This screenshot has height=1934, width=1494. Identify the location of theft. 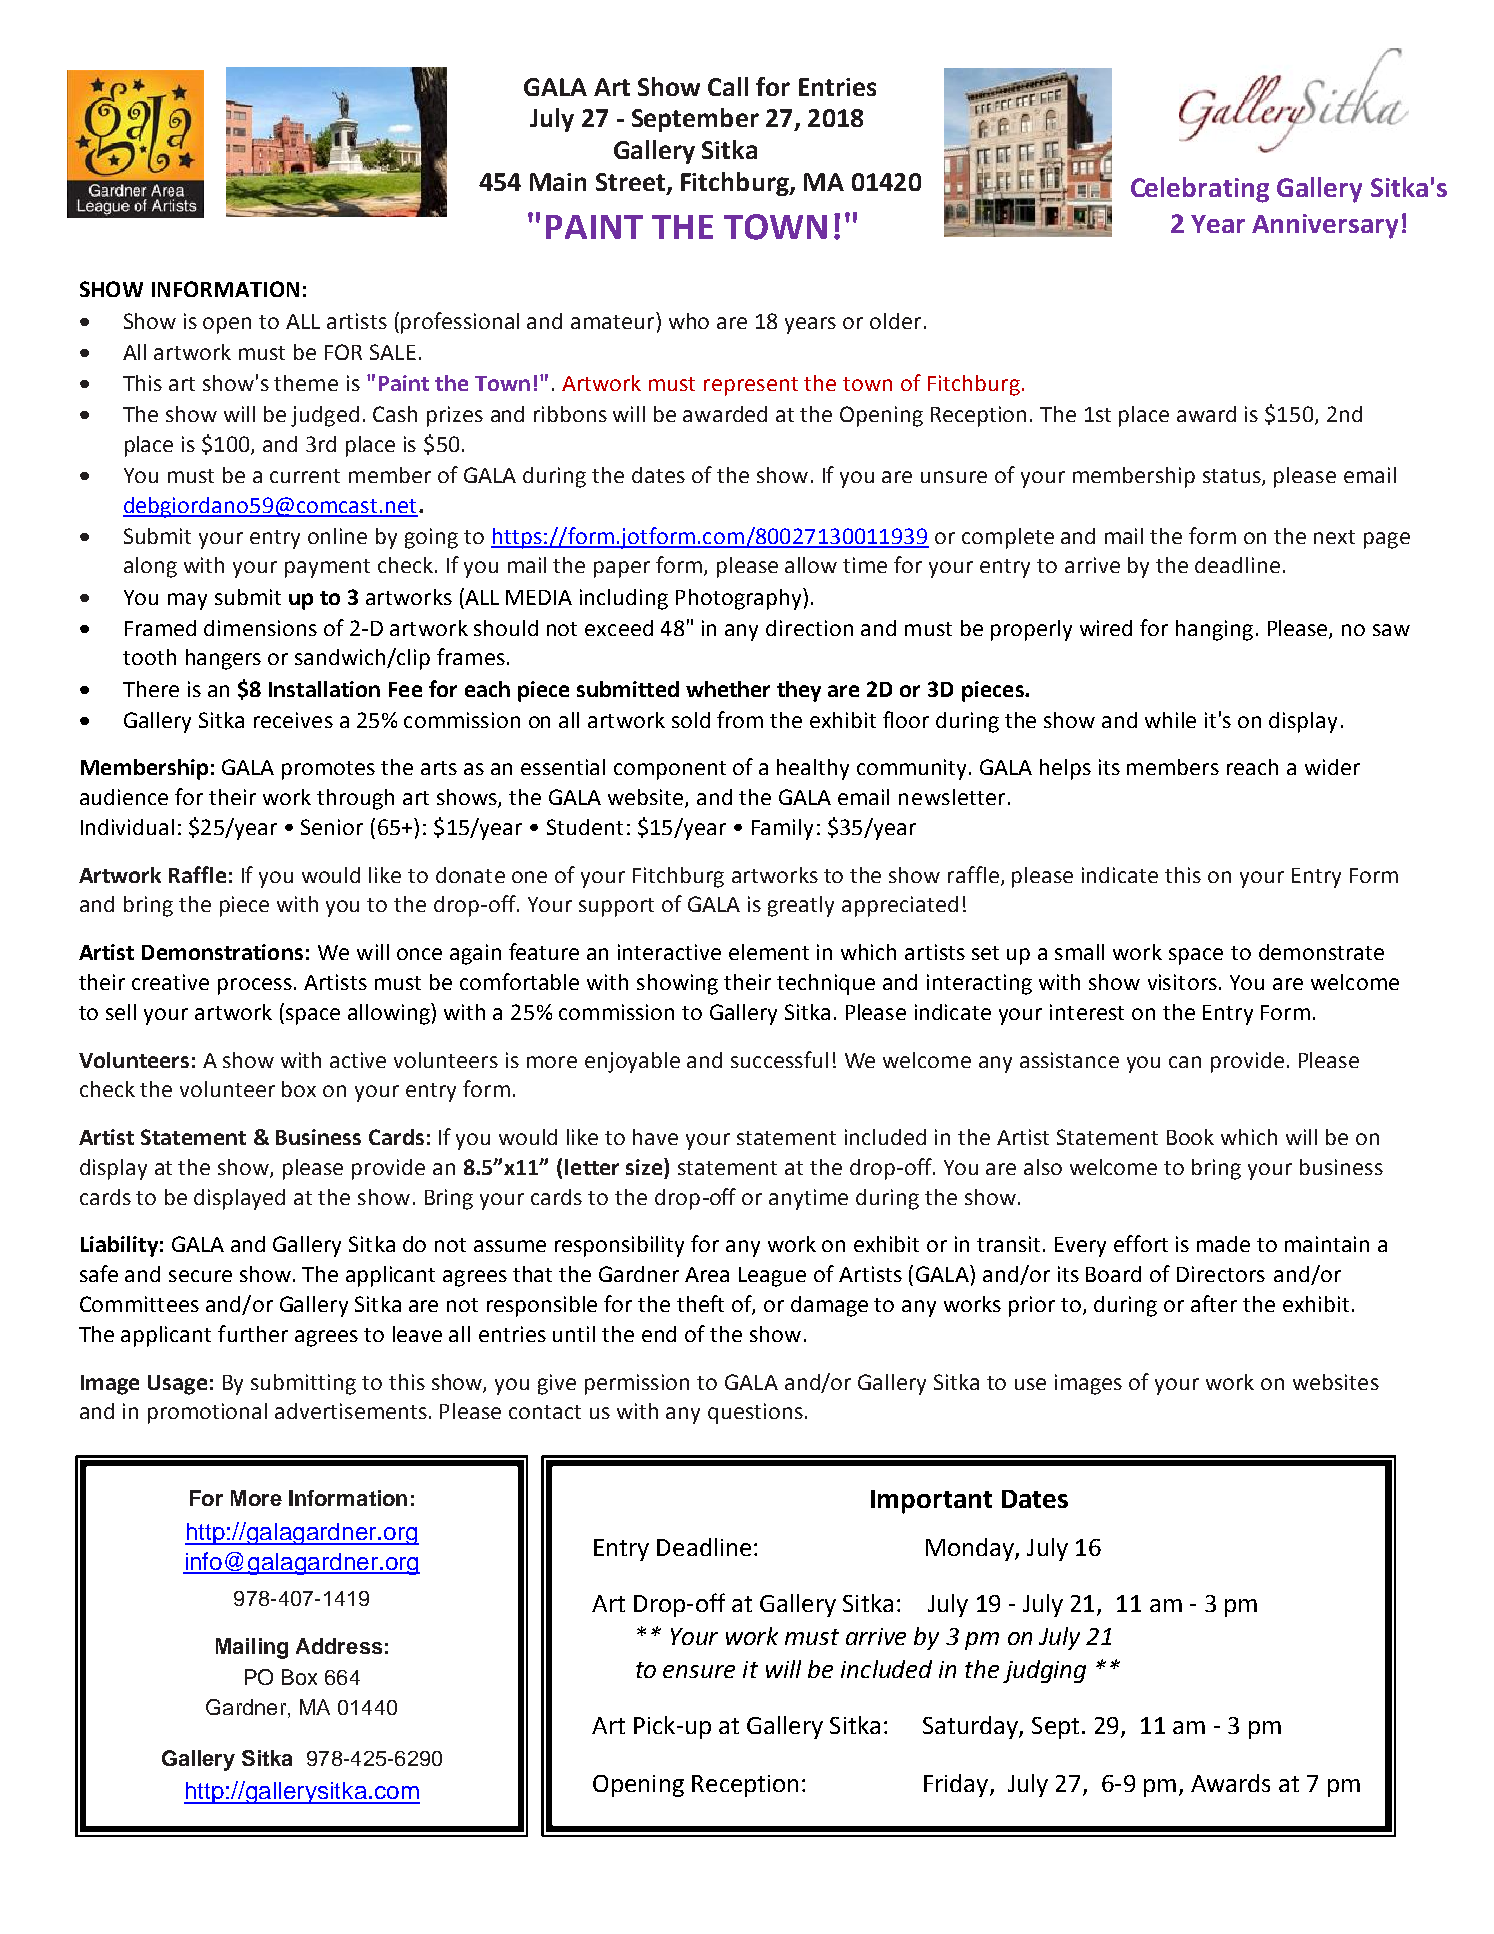
(700, 1303).
